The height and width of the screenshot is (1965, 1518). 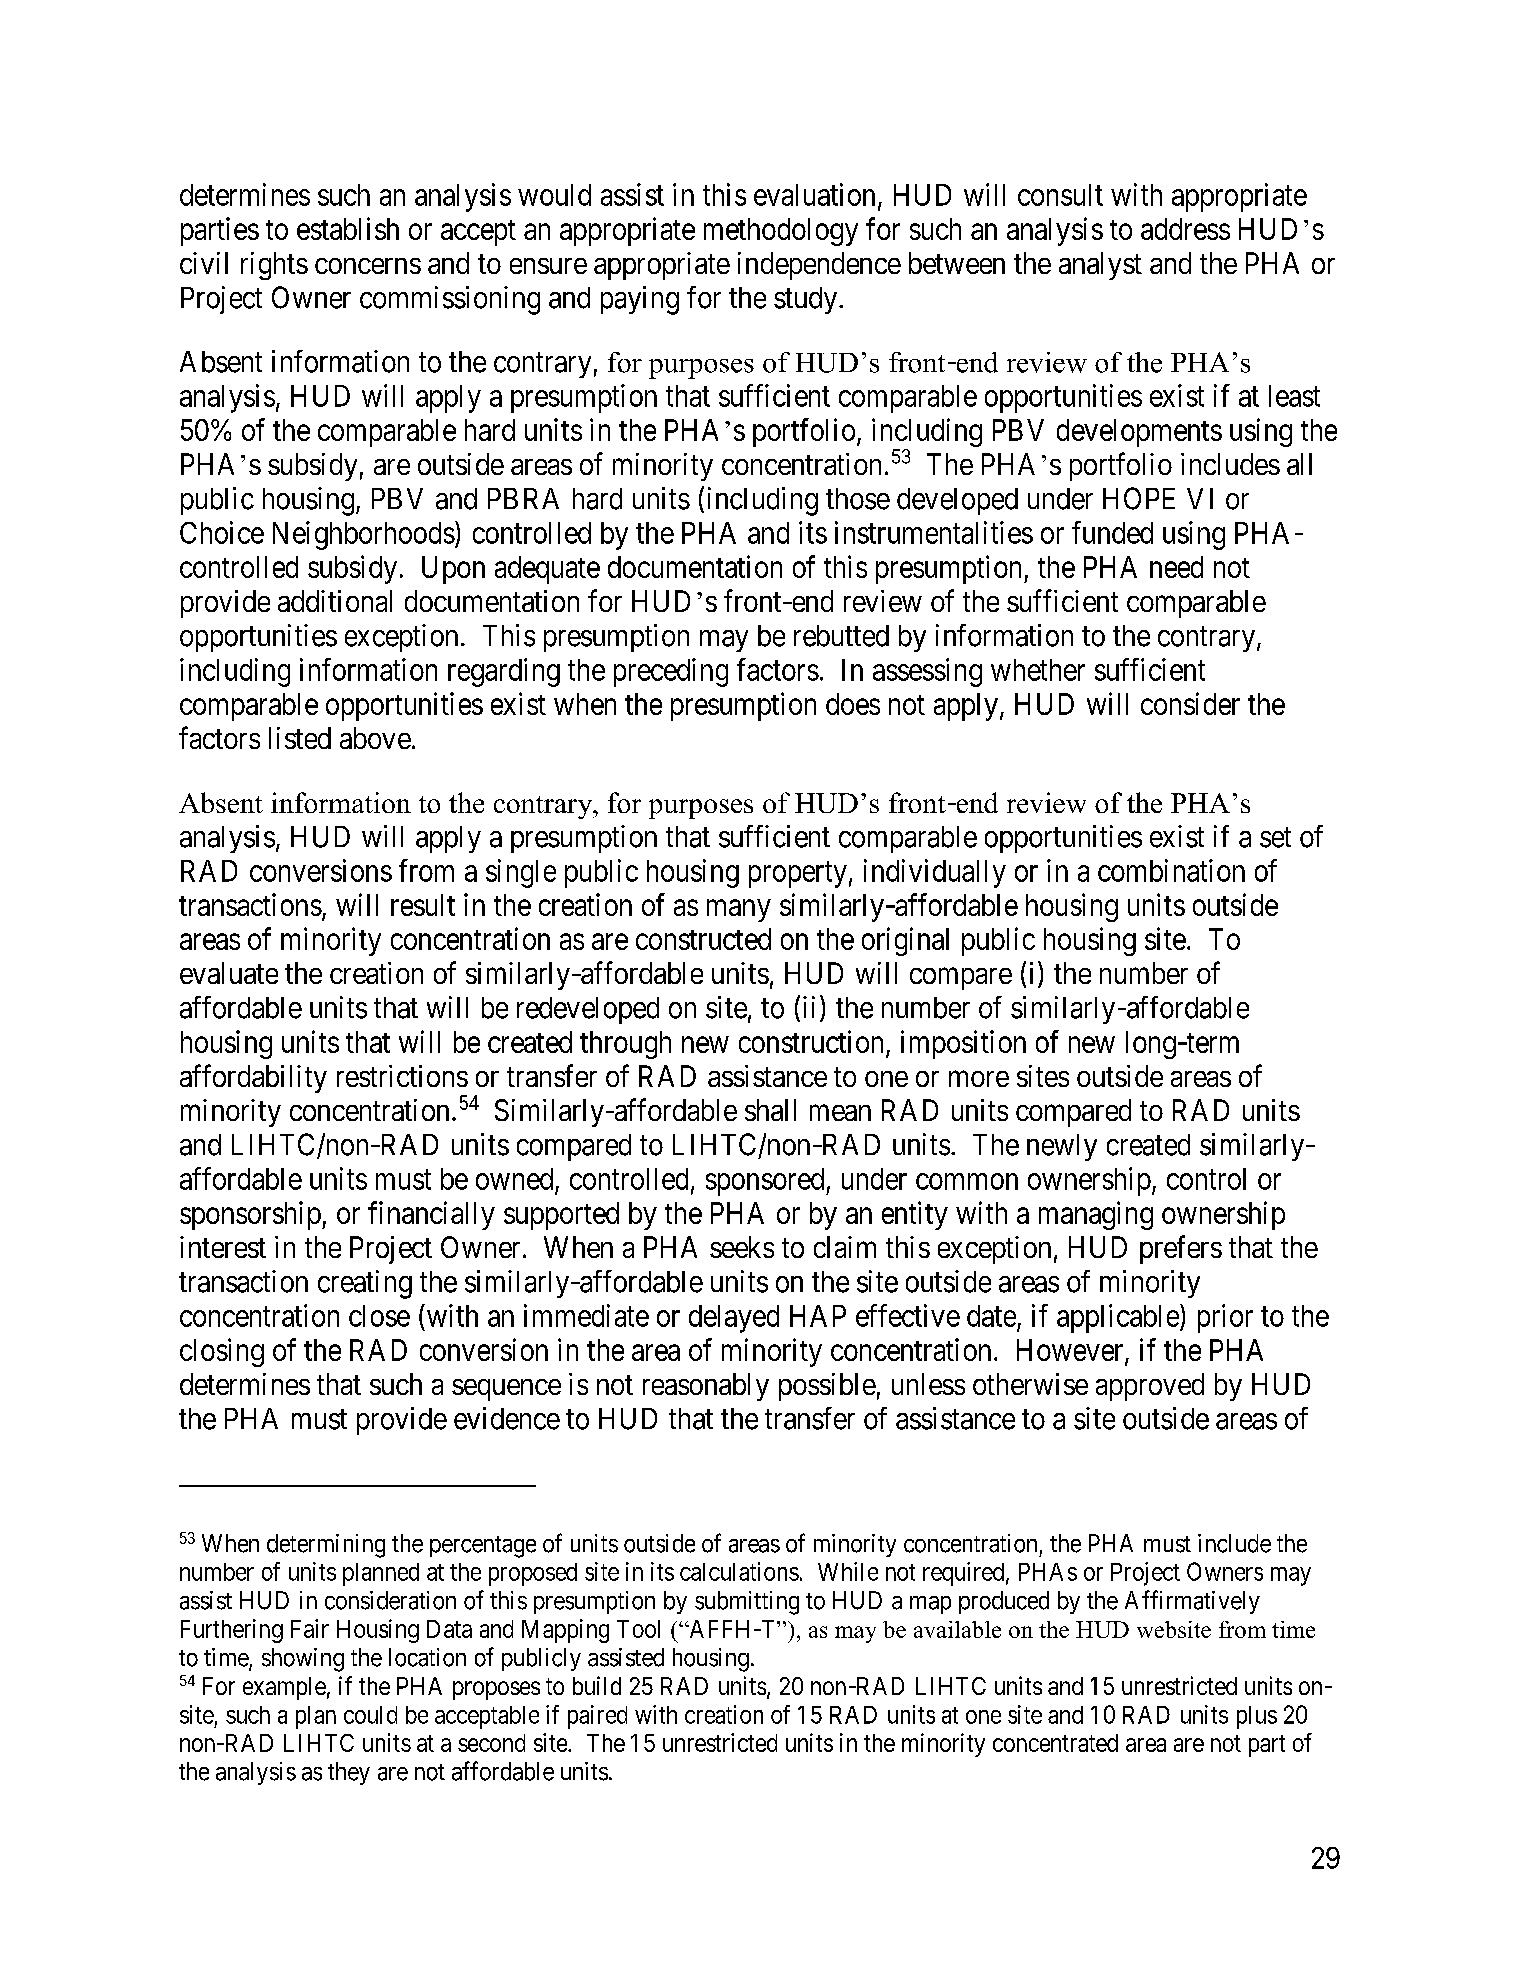 I want to click on establish, so click(x=348, y=228).
